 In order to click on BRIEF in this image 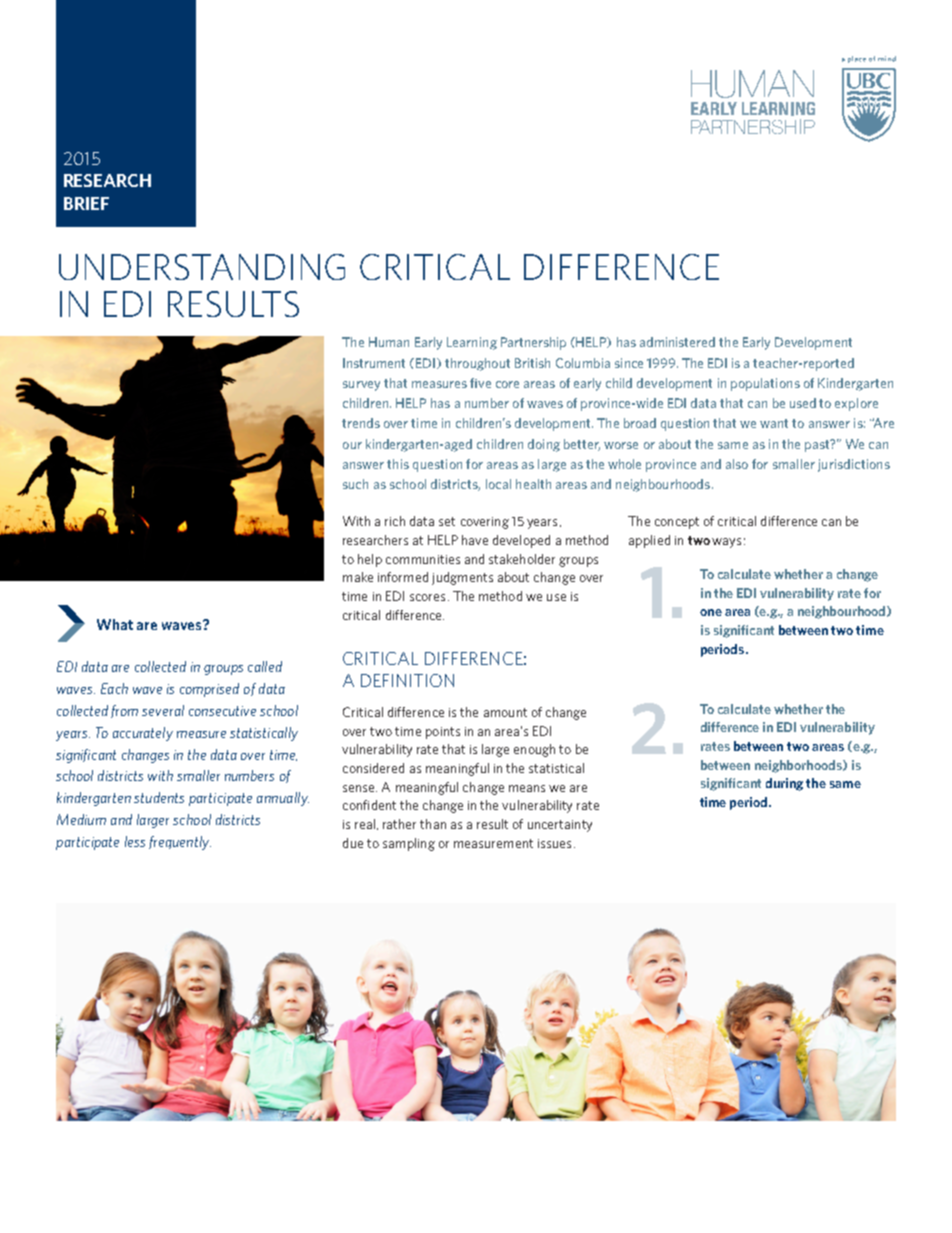, I will do `click(86, 203)`.
